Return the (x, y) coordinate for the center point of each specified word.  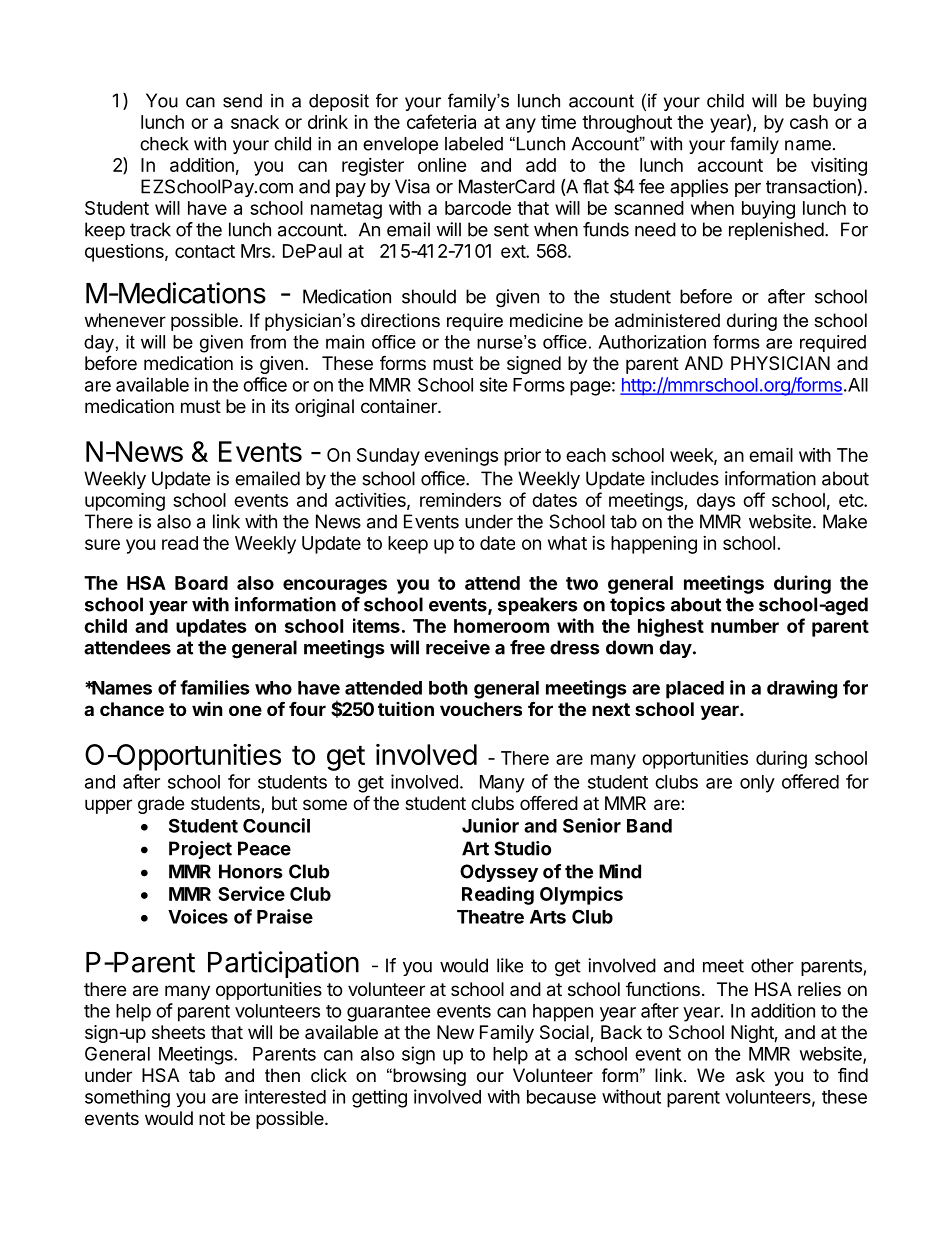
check (164, 144)
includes (685, 478)
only (757, 784)
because (561, 1097)
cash (809, 122)
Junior (490, 825)
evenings (461, 456)
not (212, 1118)
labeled (474, 144)
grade (161, 805)
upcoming (125, 501)
